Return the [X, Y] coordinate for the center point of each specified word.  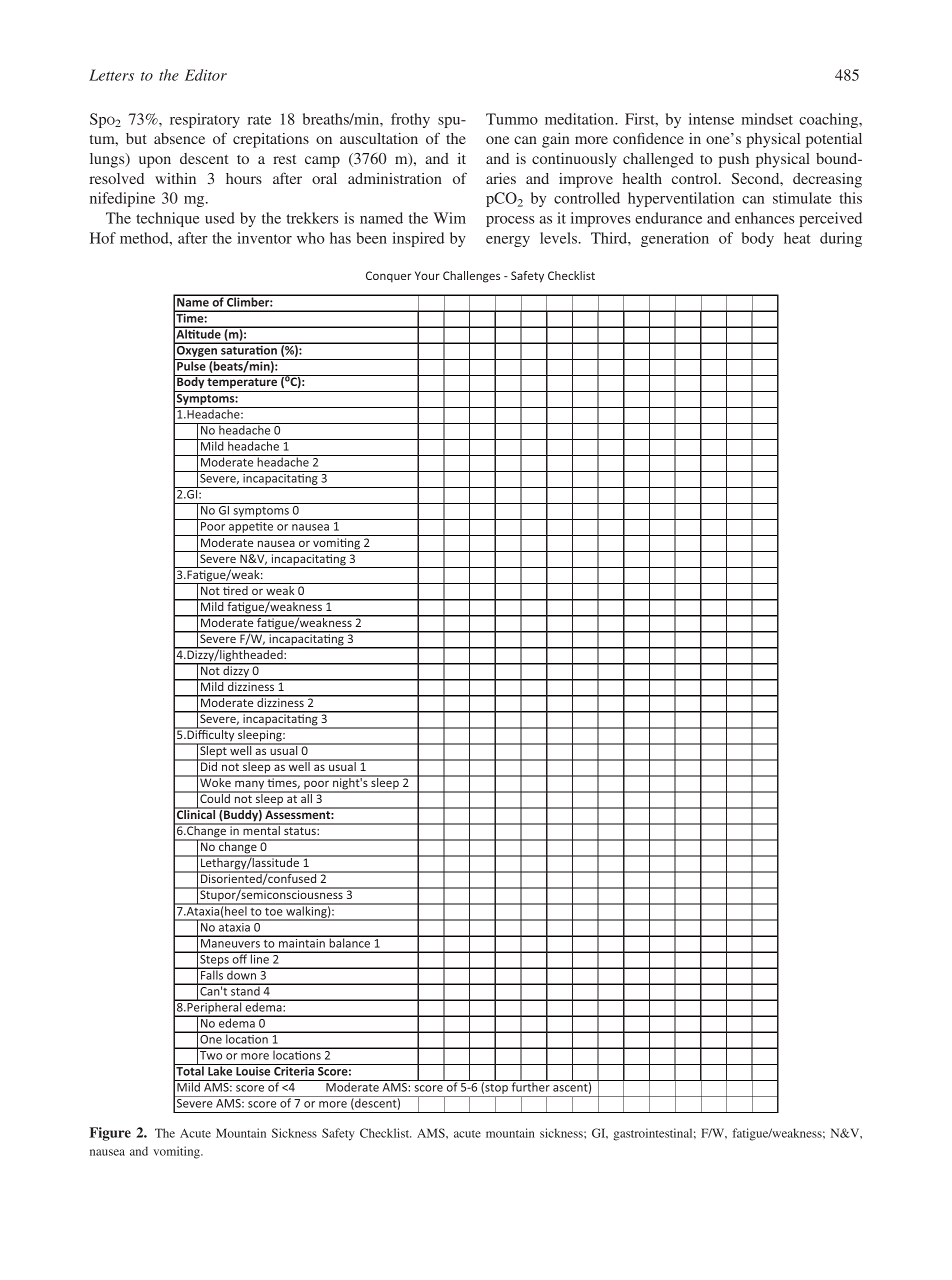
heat [797, 238]
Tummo [512, 119]
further [530, 1086]
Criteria [294, 1070]
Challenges [471, 277]
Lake [220, 1070]
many [250, 786]
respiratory [205, 120]
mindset [767, 119]
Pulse [191, 365]
